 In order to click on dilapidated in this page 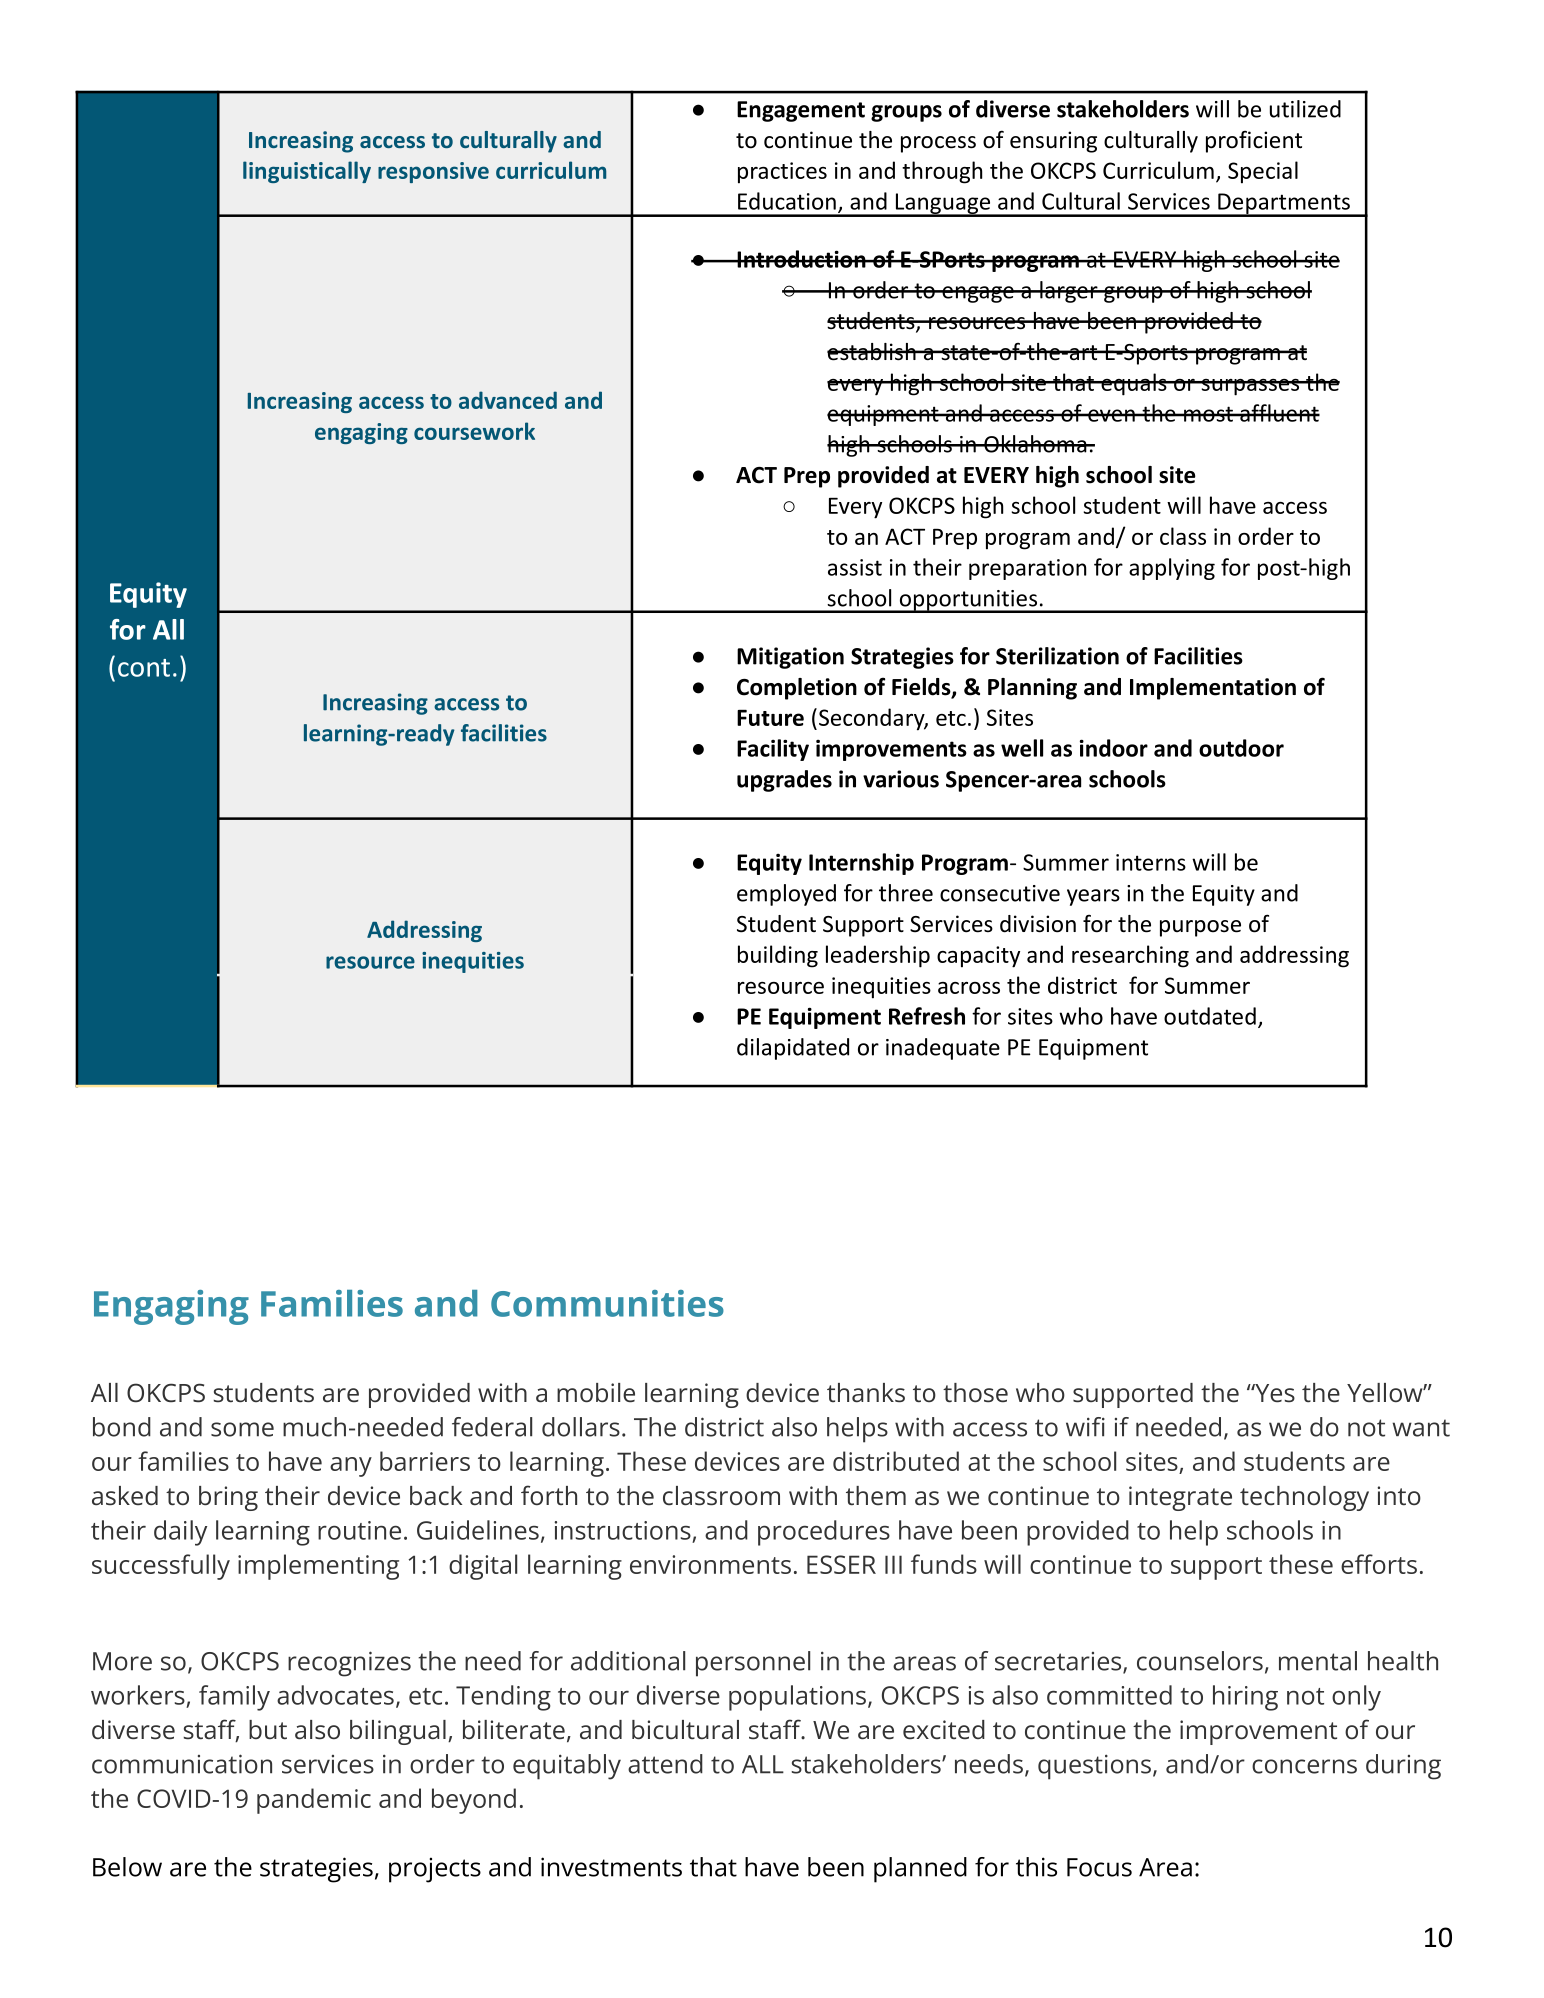, I will do `click(793, 1049)`.
